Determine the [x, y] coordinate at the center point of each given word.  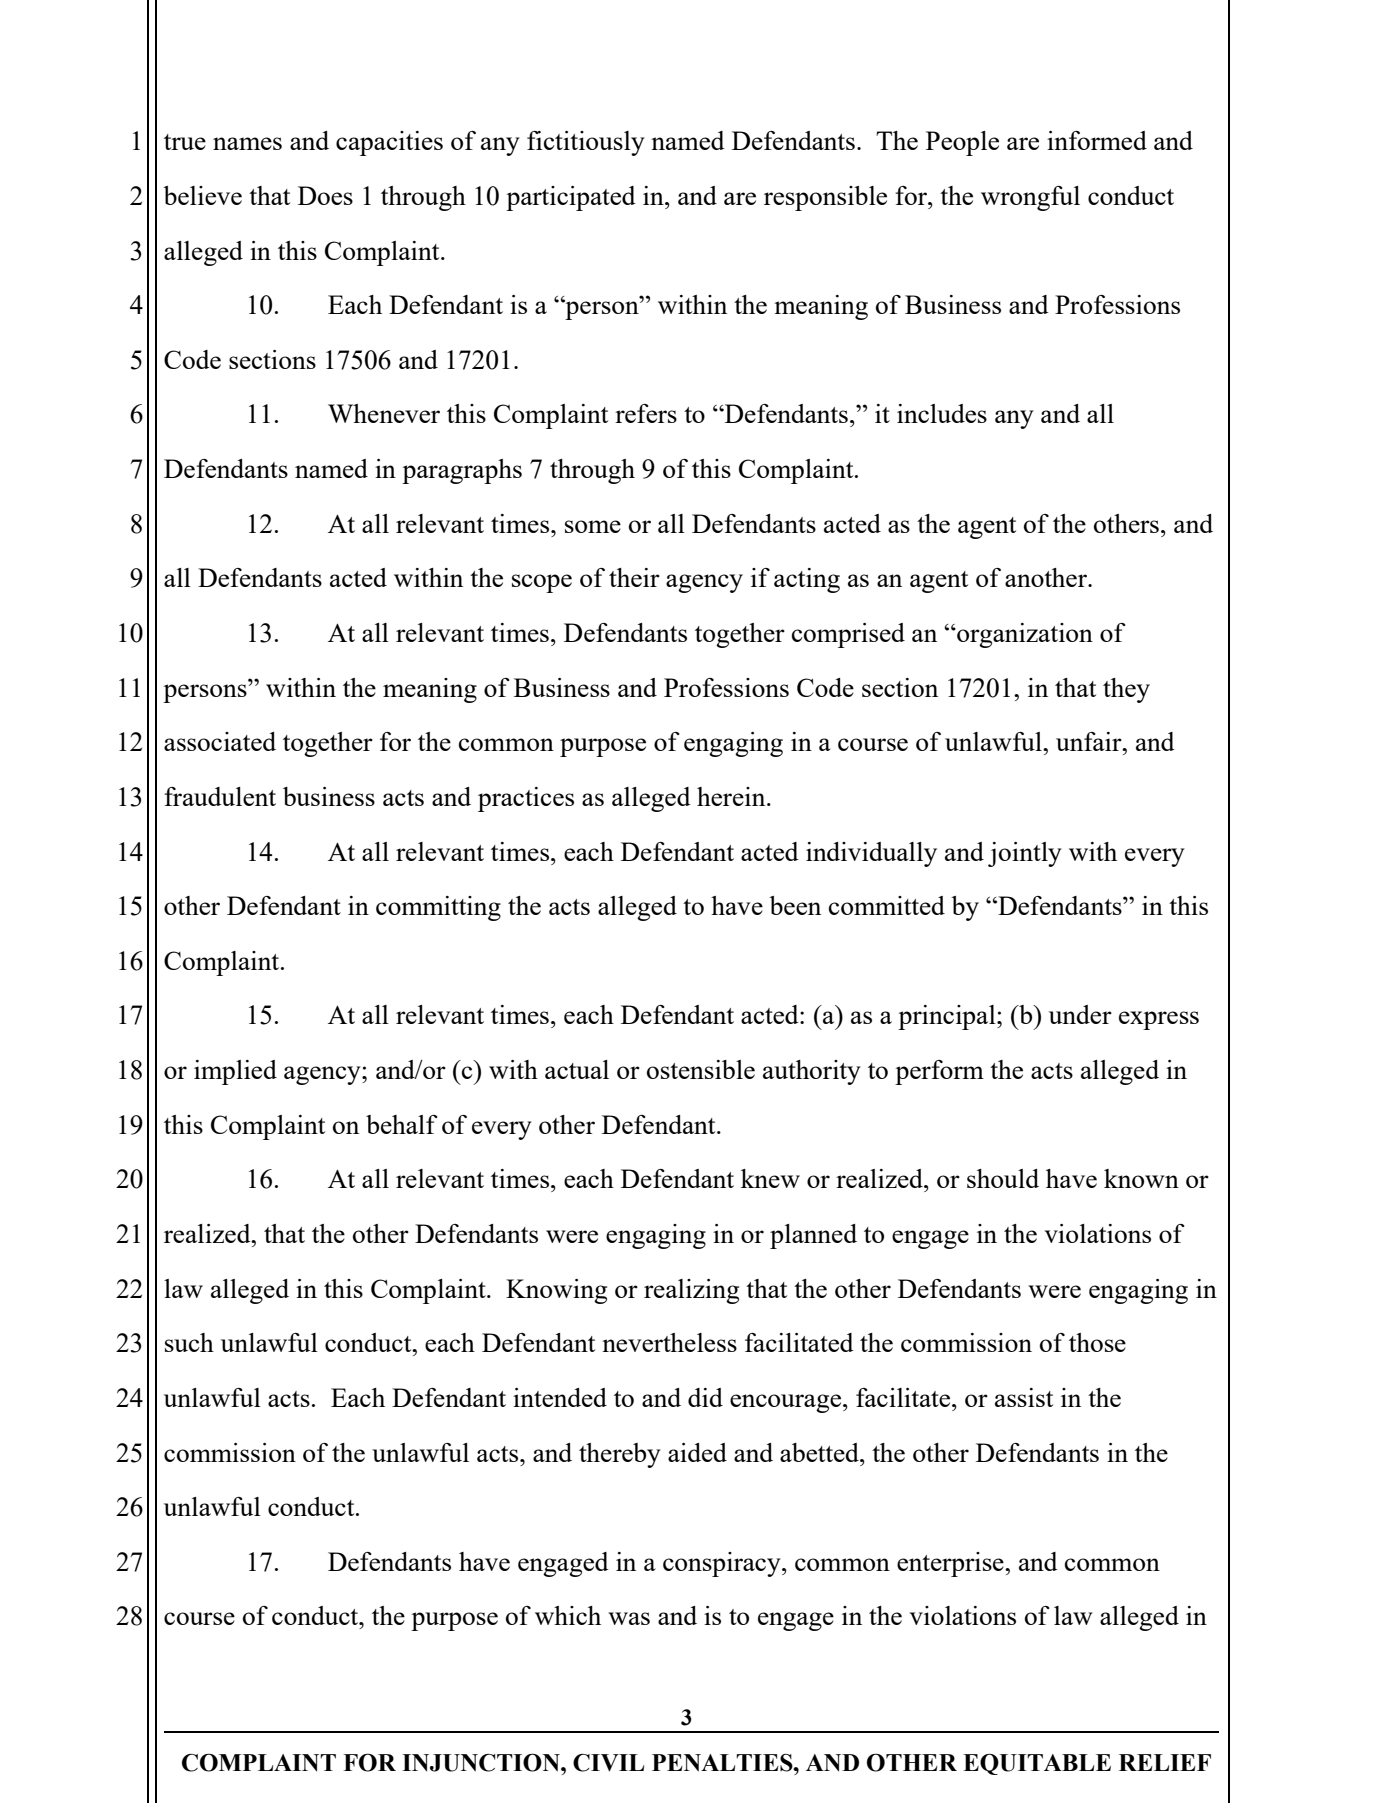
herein [732, 796]
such [189, 1342]
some [593, 526]
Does [325, 195]
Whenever [384, 413]
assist [1024, 1397]
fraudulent [220, 796]
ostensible [701, 1069]
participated [571, 198]
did [705, 1397]
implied [235, 1072]
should [1003, 1178]
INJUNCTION [482, 1762]
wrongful [1030, 198]
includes [942, 413]
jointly [1025, 854]
